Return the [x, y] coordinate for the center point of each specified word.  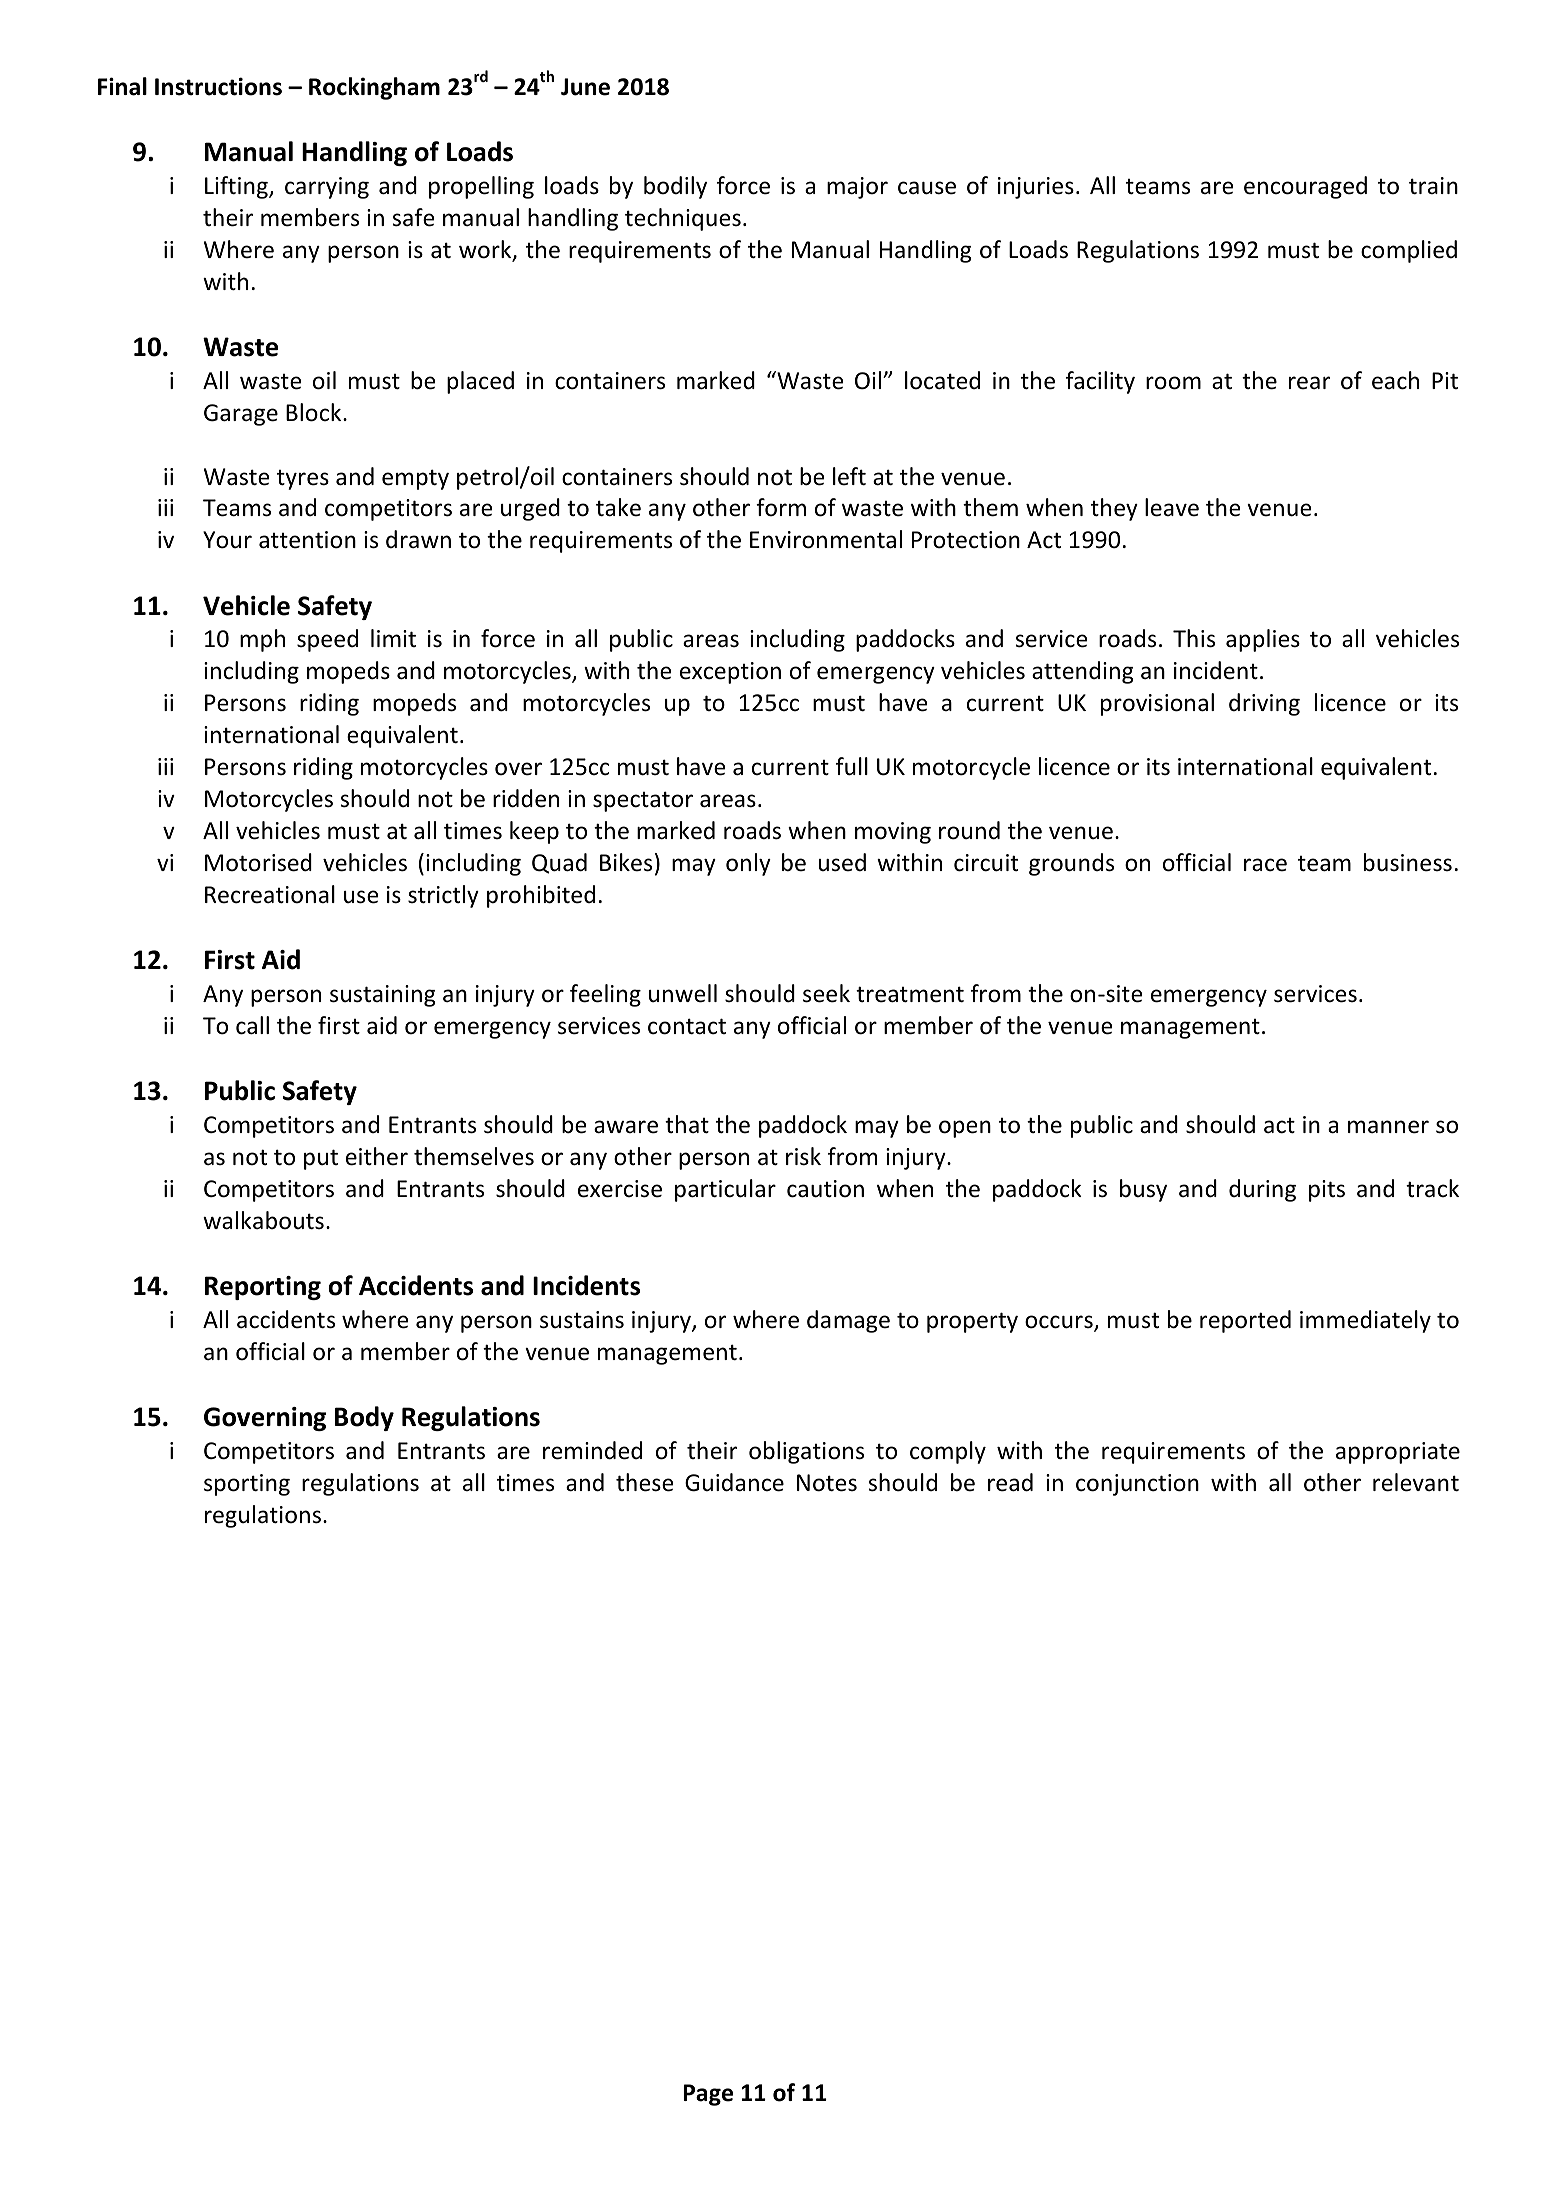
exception [730, 673]
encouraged [1305, 187]
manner [1388, 1127]
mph [262, 640]
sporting [247, 1485]
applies [1263, 640]
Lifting [237, 187]
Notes [827, 1483]
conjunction [1137, 1485]
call [252, 1025]
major [857, 188]
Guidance [734, 1482]
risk [803, 1156]
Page [708, 2095]
